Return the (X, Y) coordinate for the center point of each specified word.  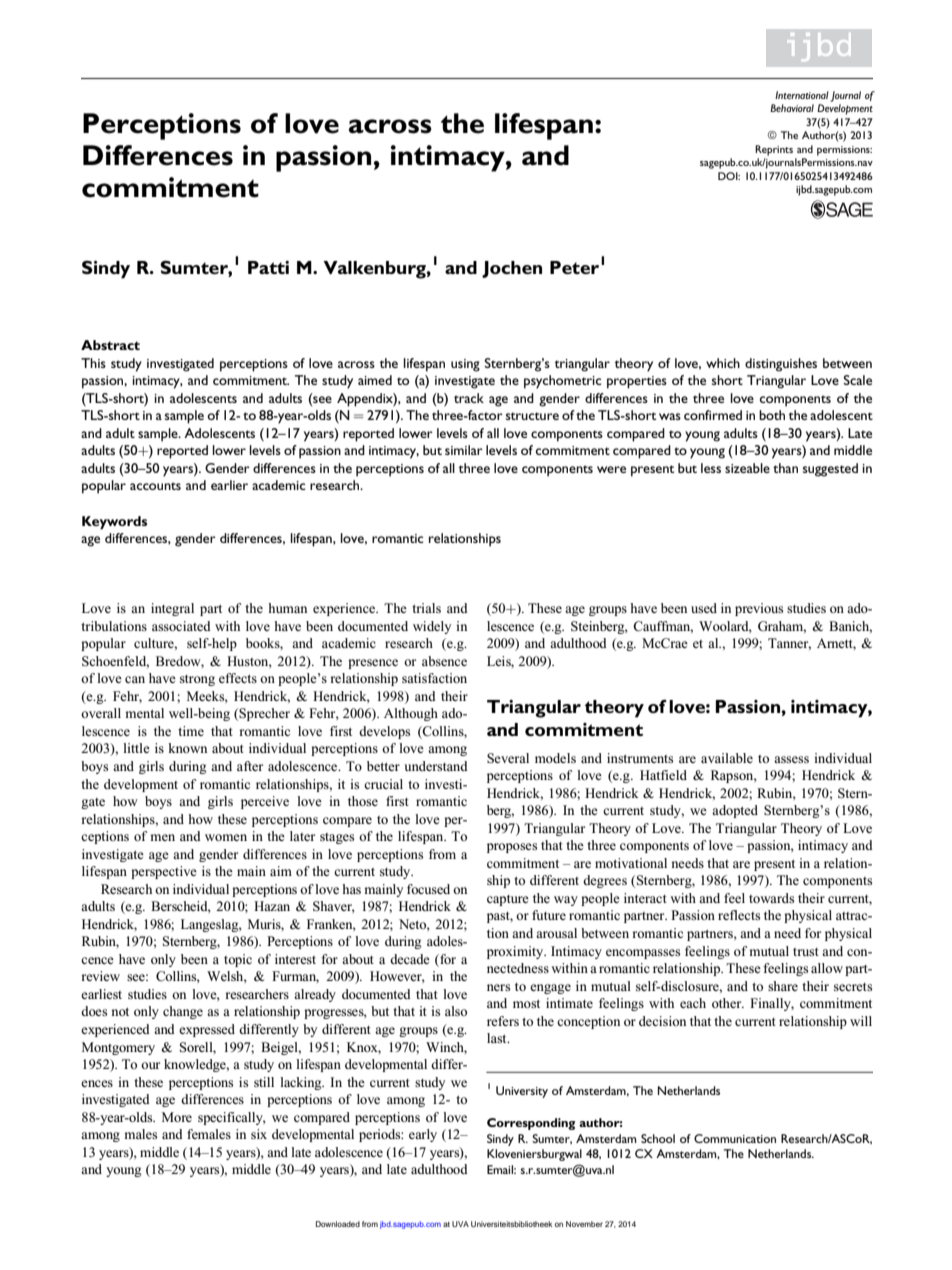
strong (197, 680)
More (177, 1117)
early (423, 1135)
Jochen (512, 269)
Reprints (774, 150)
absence (444, 661)
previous (759, 609)
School (658, 1138)
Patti (268, 267)
